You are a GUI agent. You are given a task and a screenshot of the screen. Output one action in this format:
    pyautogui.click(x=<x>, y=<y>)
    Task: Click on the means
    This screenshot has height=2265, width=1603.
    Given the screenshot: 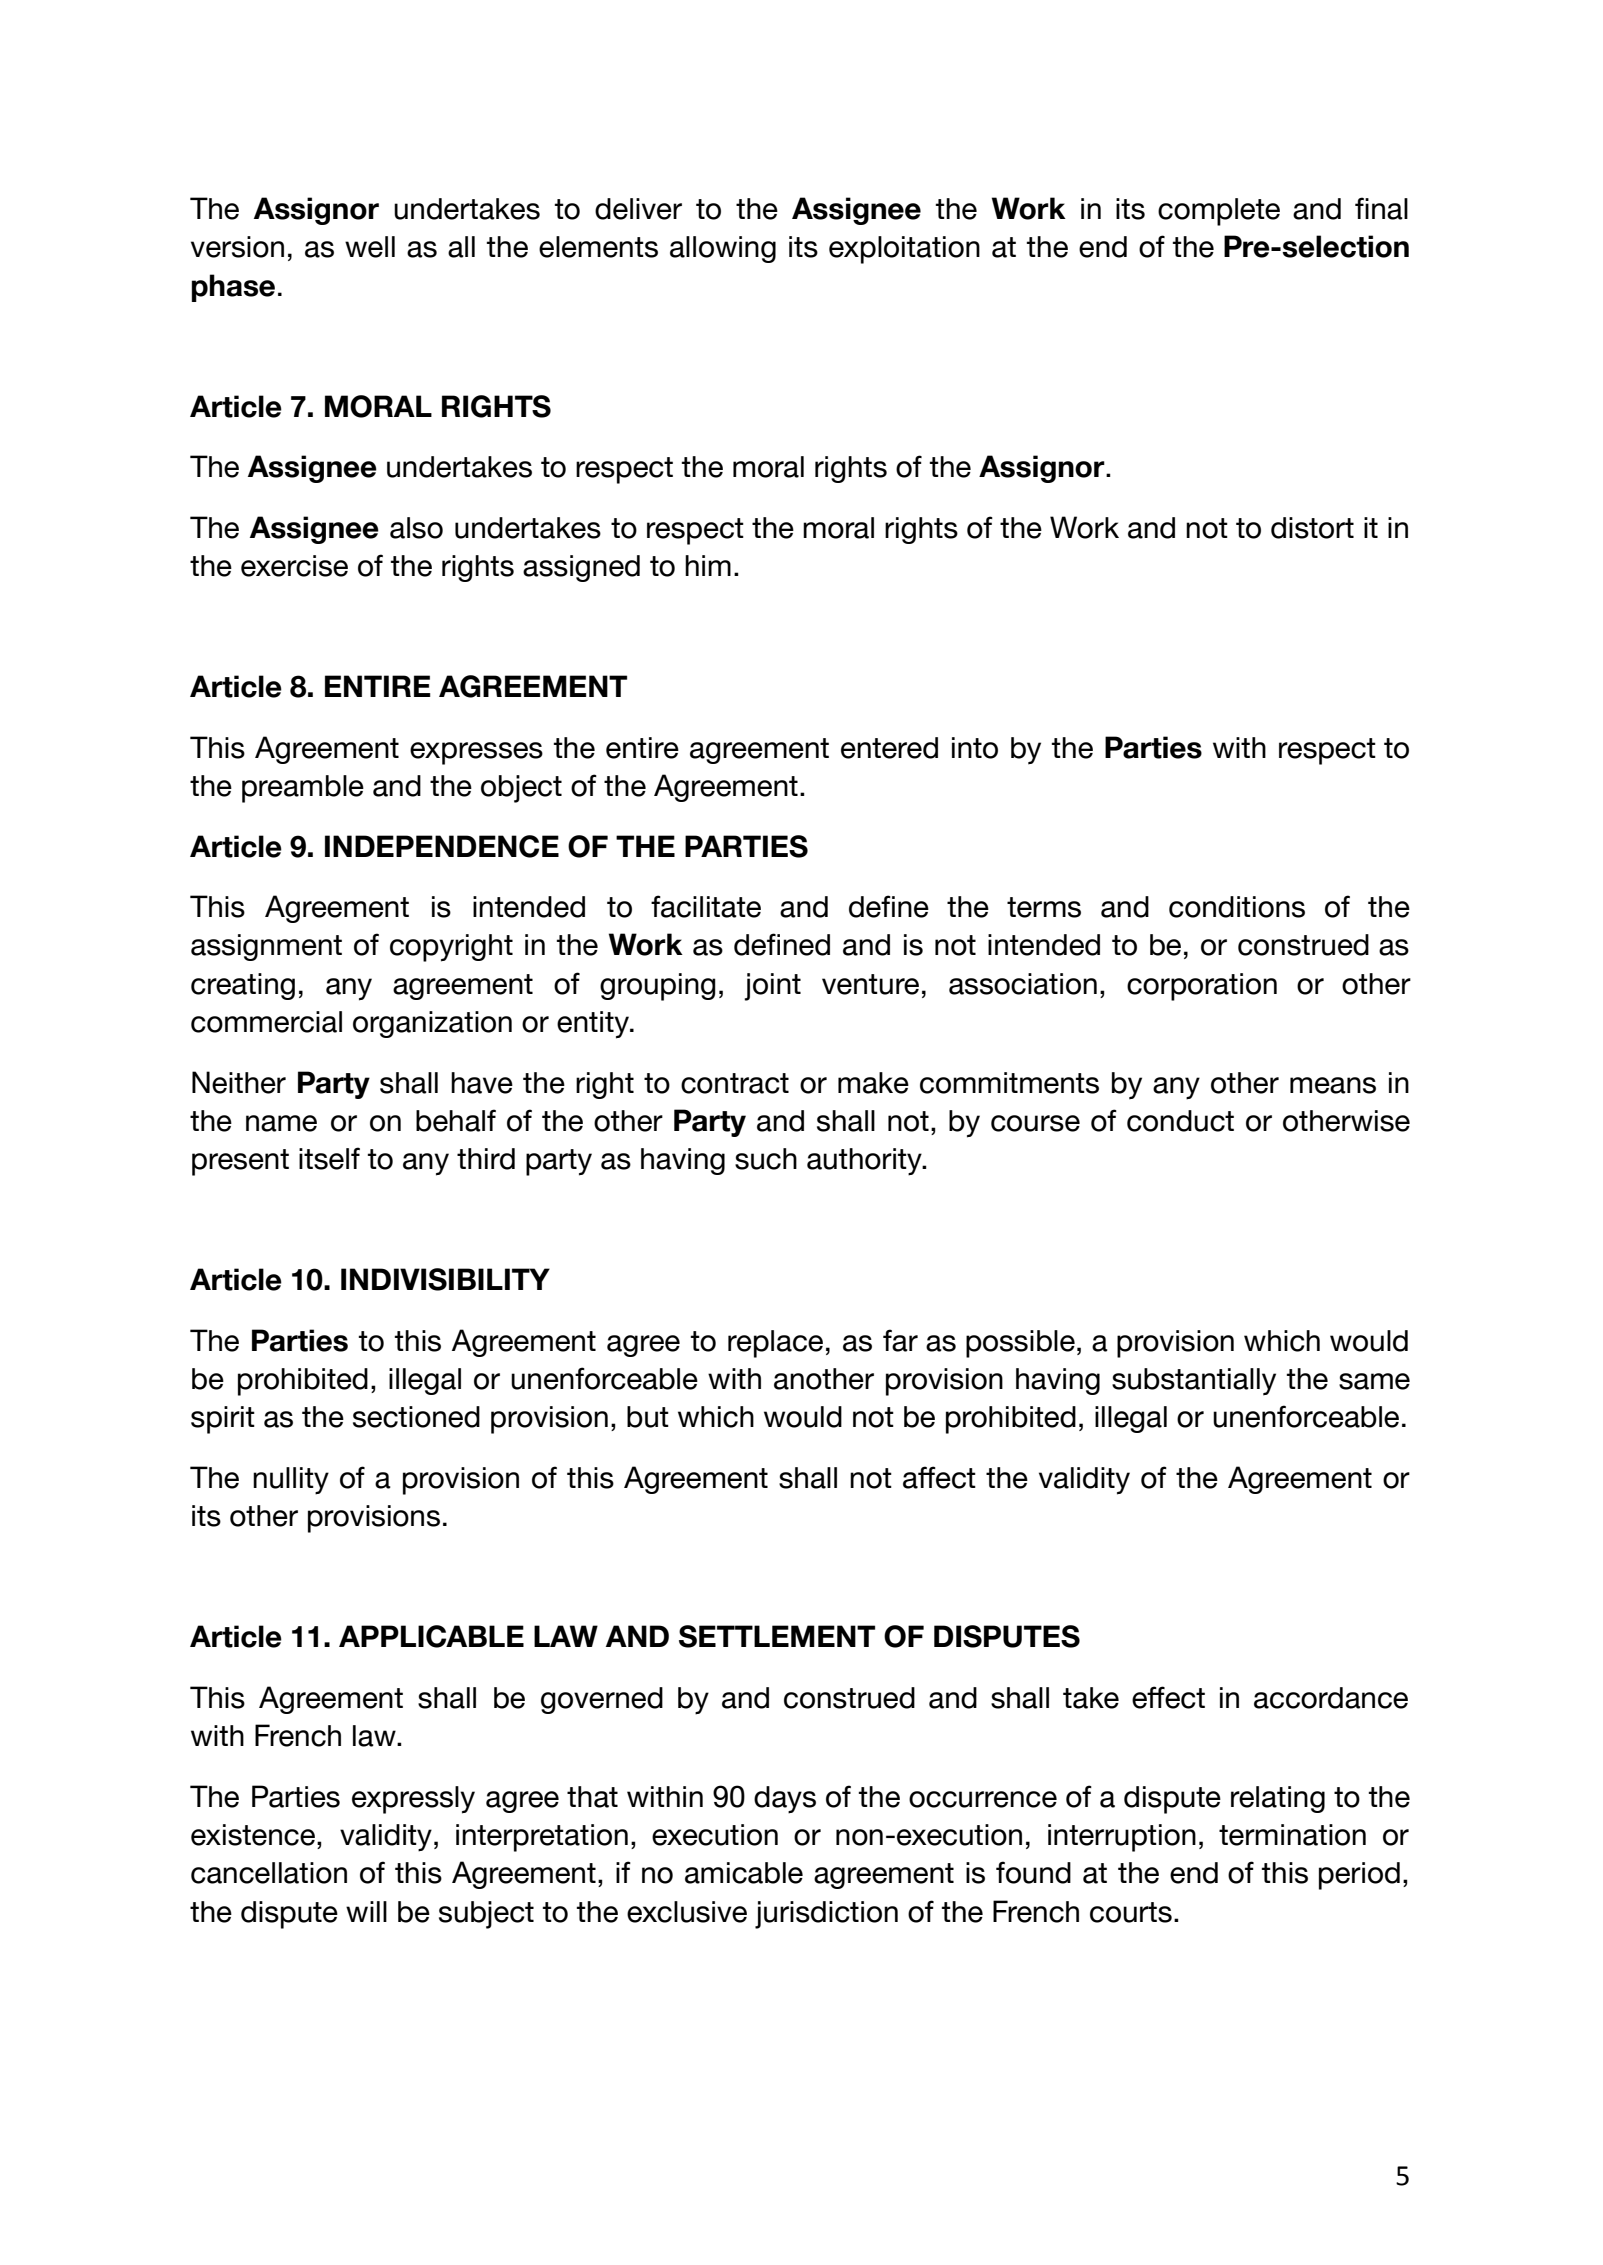 What is the action you would take?
    pyautogui.click(x=1333, y=1085)
